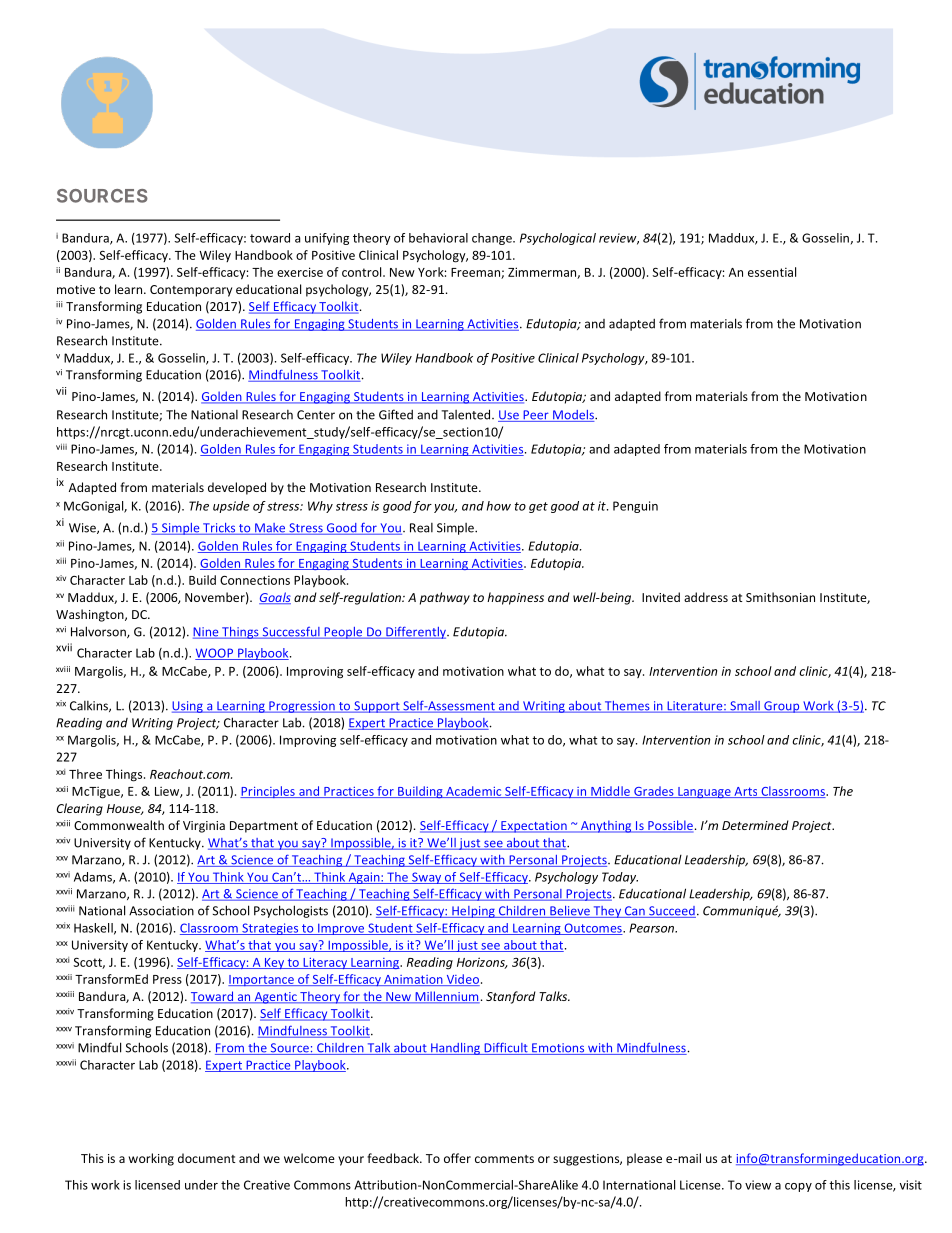  Describe the element at coordinates (782, 707) in the page. I see `Group` at that location.
